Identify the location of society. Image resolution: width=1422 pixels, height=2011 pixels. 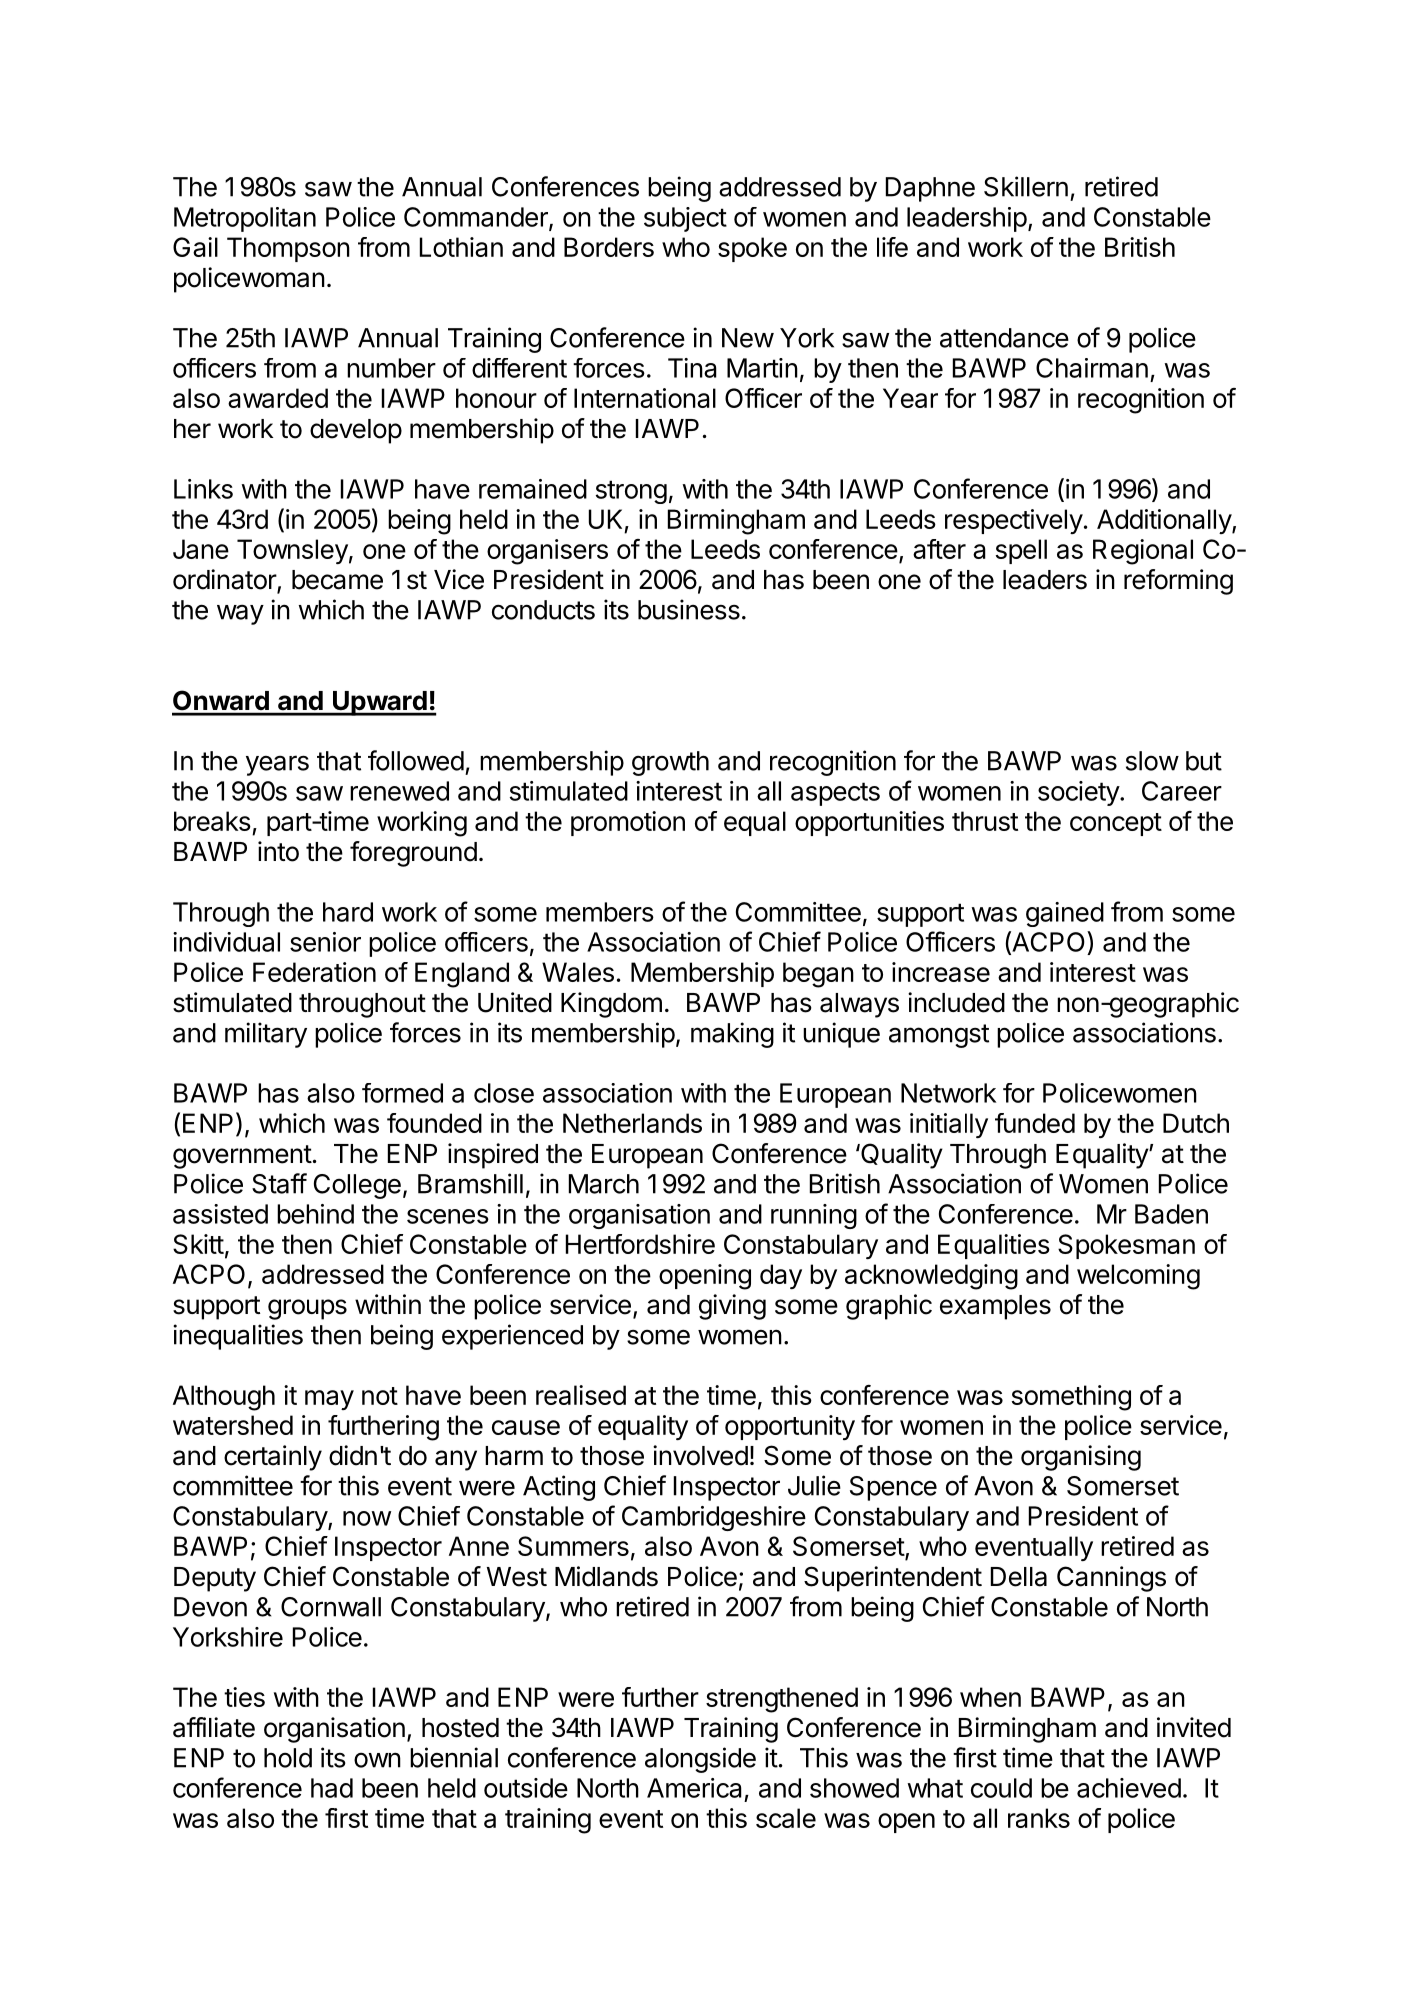
(1079, 793).
